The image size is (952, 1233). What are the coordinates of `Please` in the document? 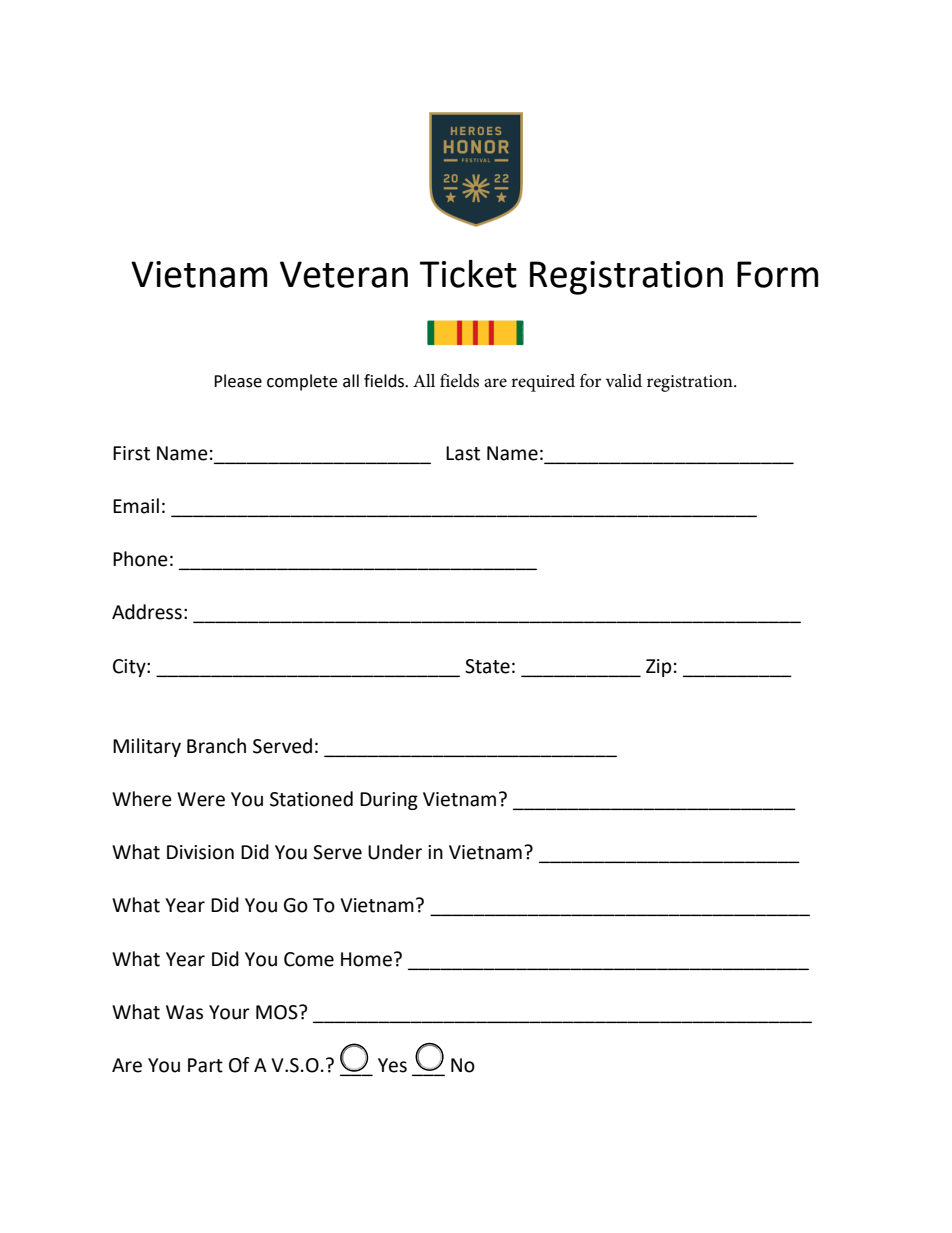 It's located at (238, 381).
